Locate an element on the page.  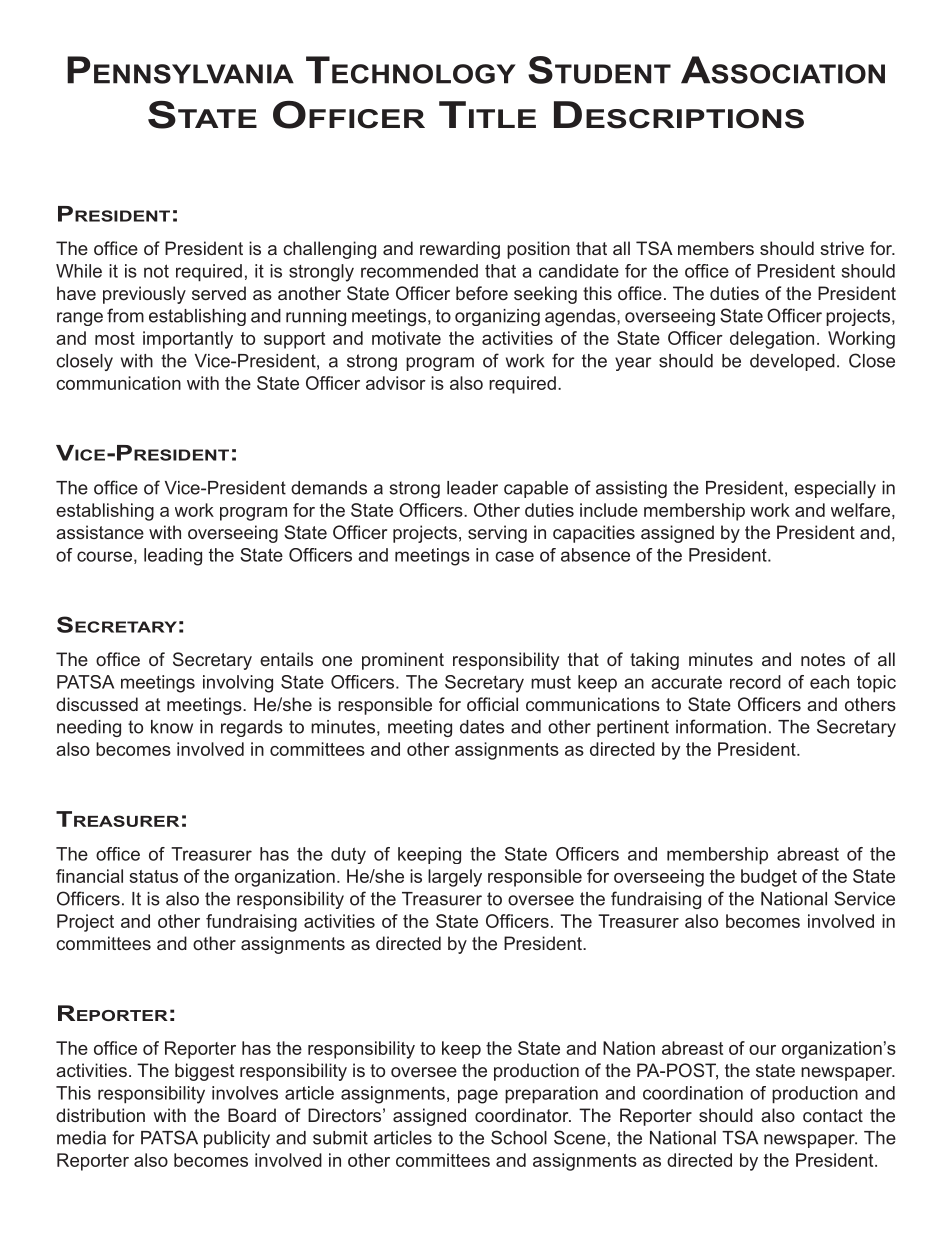
know is located at coordinates (172, 727).
